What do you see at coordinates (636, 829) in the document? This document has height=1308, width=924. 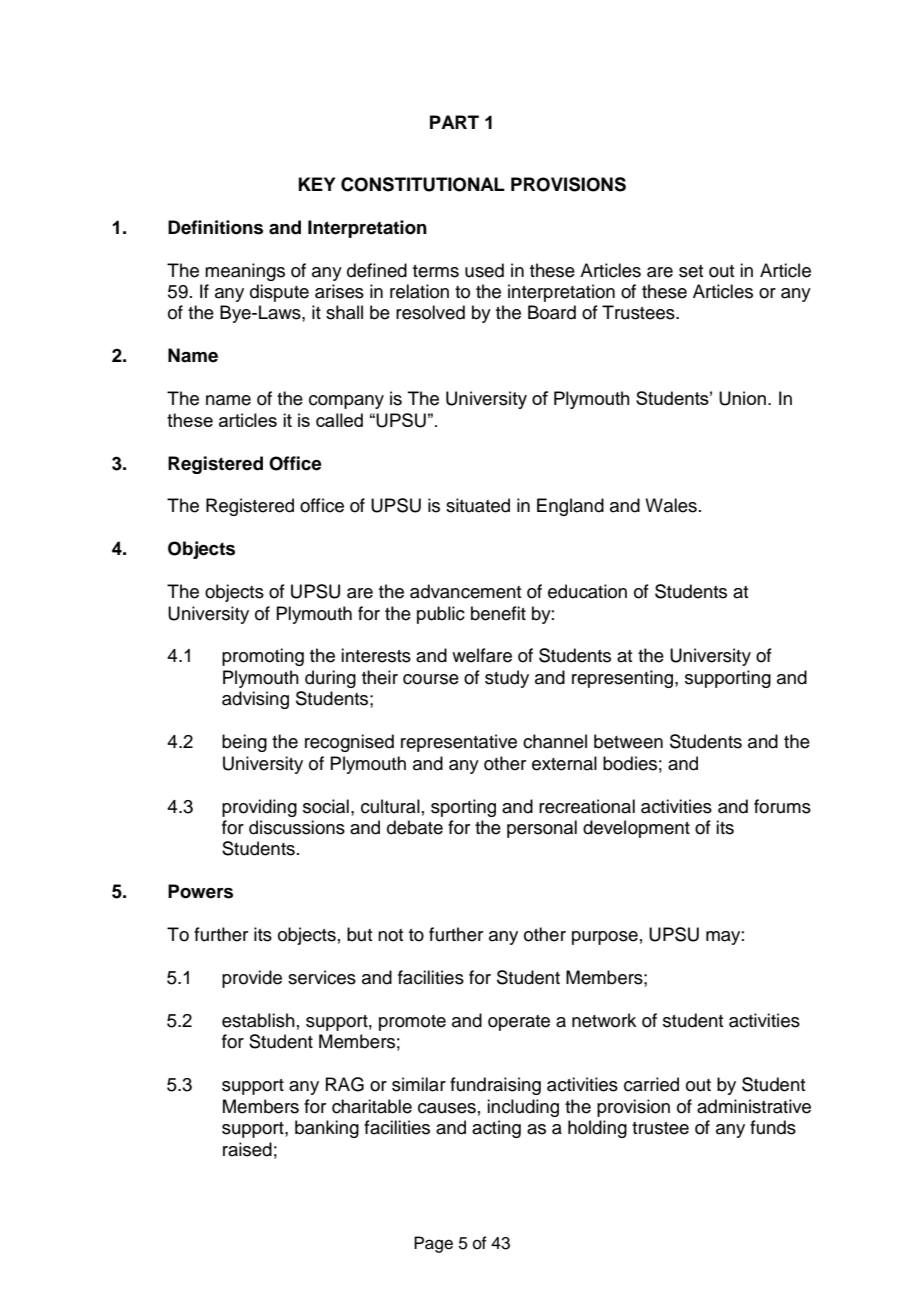 I see `development` at bounding box center [636, 829].
